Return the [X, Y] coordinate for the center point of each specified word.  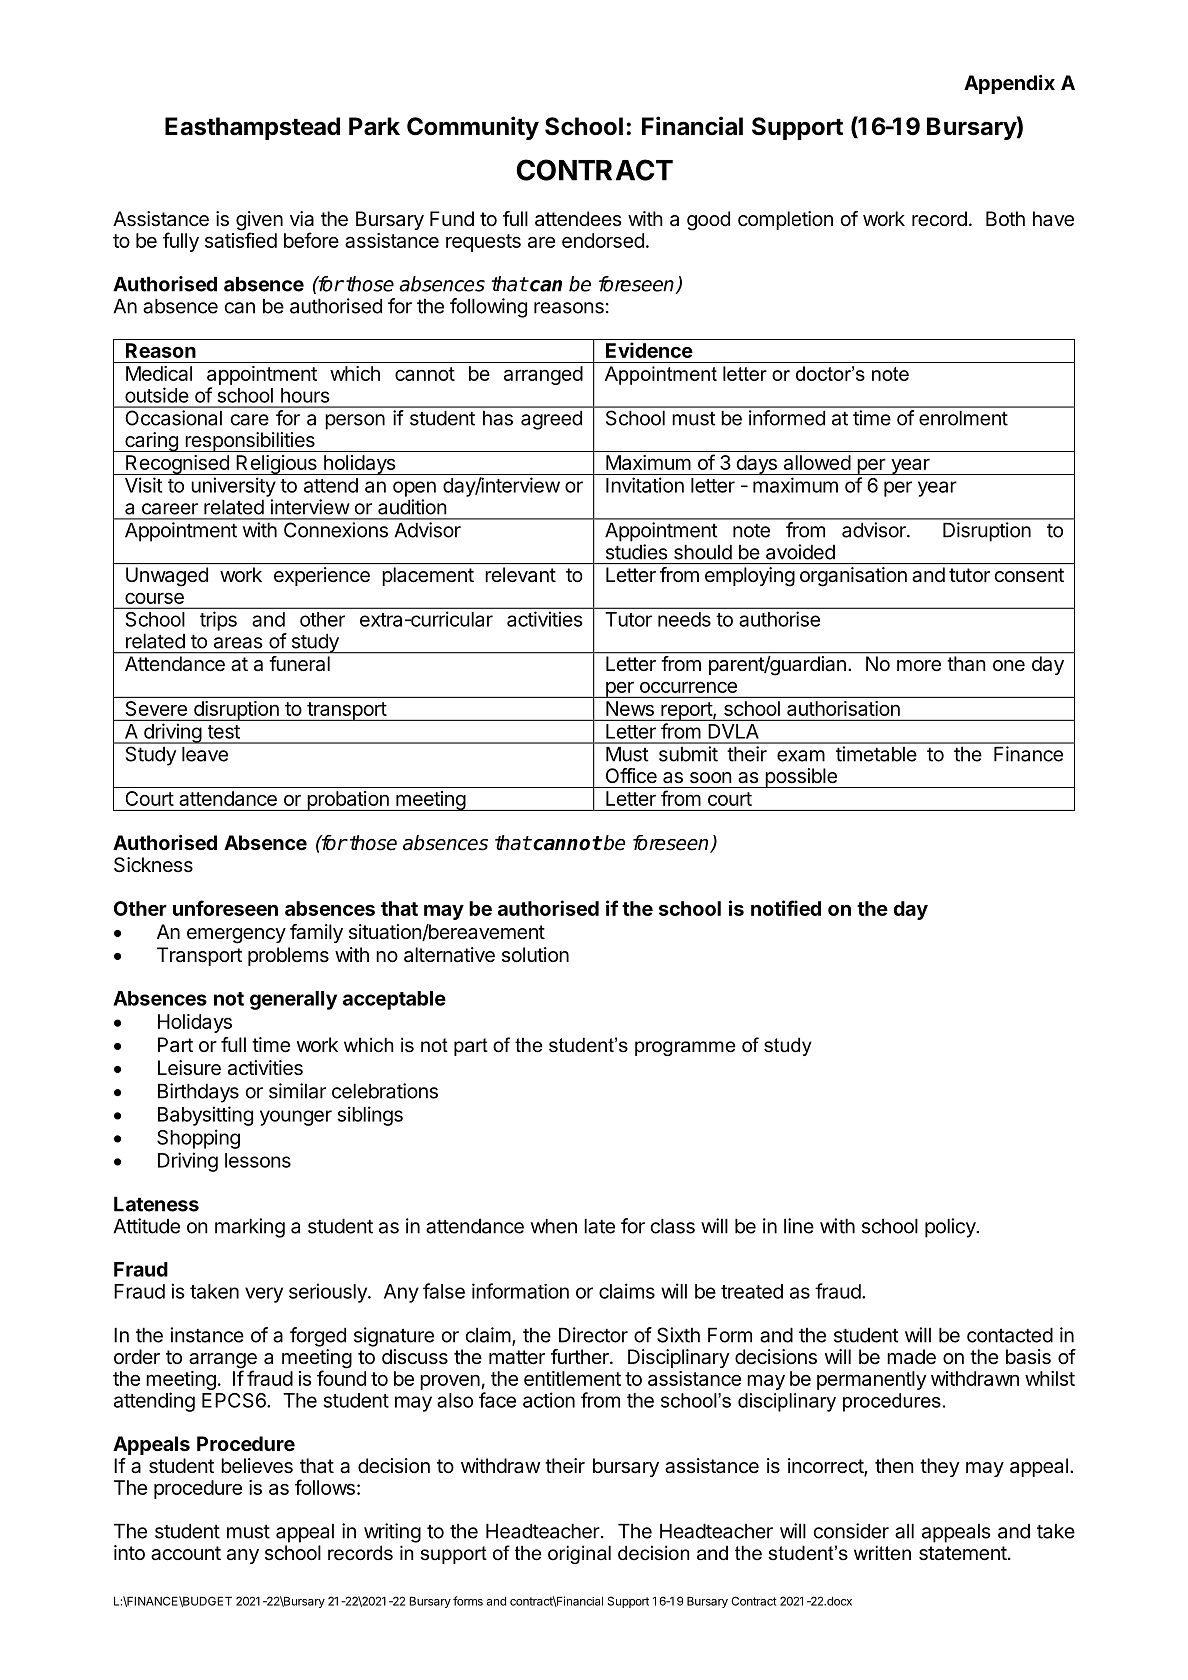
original [579, 1554]
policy [951, 1228]
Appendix [1009, 84]
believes [257, 1466]
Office [631, 775]
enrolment [963, 418]
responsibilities [250, 442]
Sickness [153, 865]
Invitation [645, 485]
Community [473, 128]
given [259, 222]
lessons [258, 1160]
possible [801, 778]
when [554, 1226]
